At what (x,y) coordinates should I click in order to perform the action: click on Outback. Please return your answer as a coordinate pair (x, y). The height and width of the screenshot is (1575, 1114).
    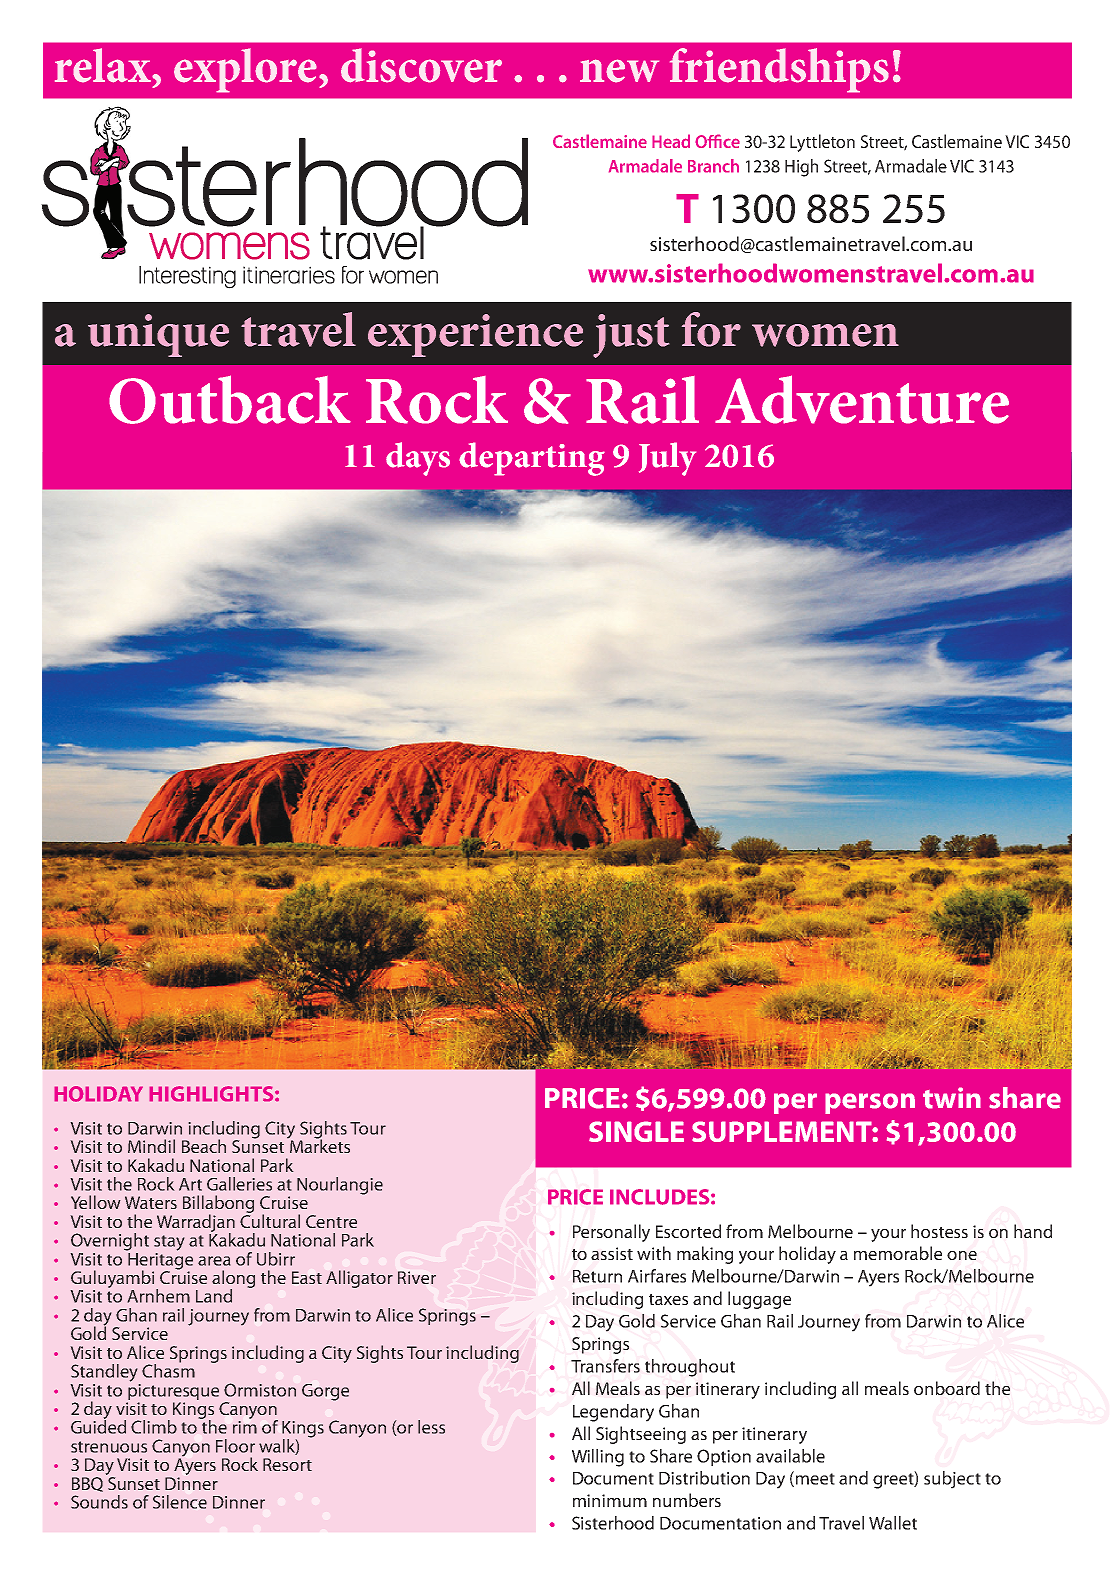
    Looking at the image, I should click on (230, 399).
